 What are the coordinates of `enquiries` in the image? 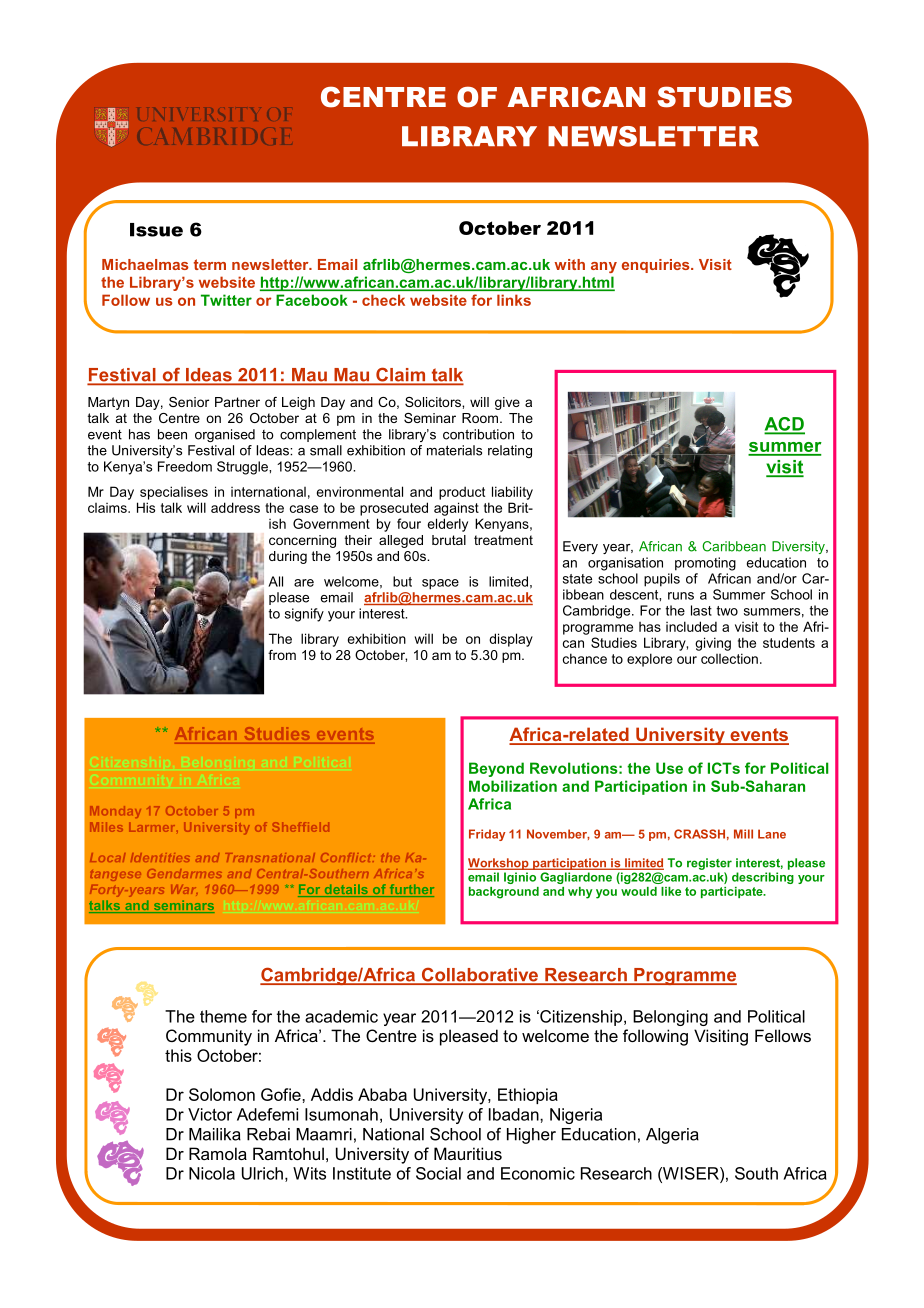 It's located at (657, 266).
